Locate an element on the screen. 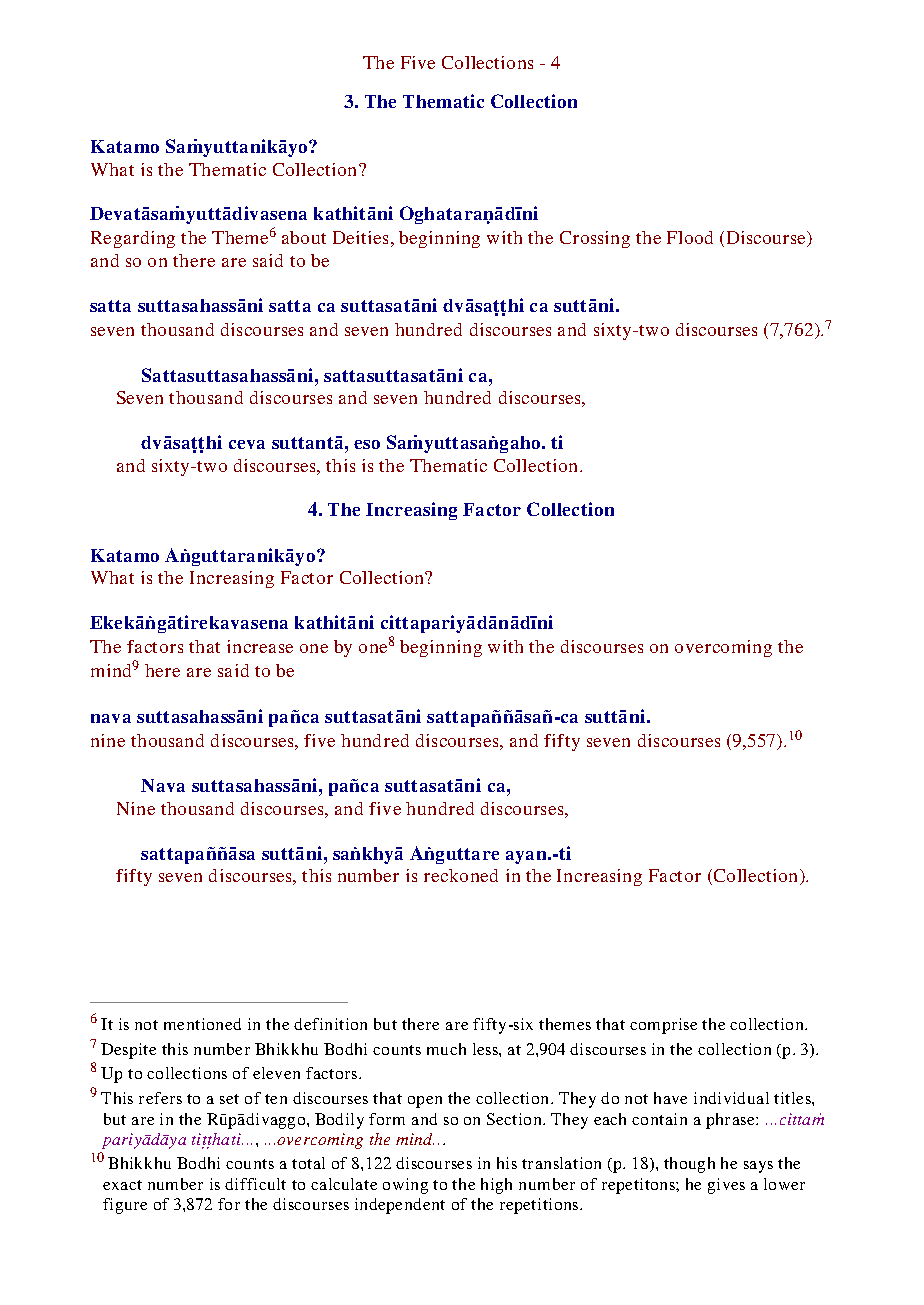 This screenshot has height=1305, width=924. Regarding is located at coordinates (133, 239).
